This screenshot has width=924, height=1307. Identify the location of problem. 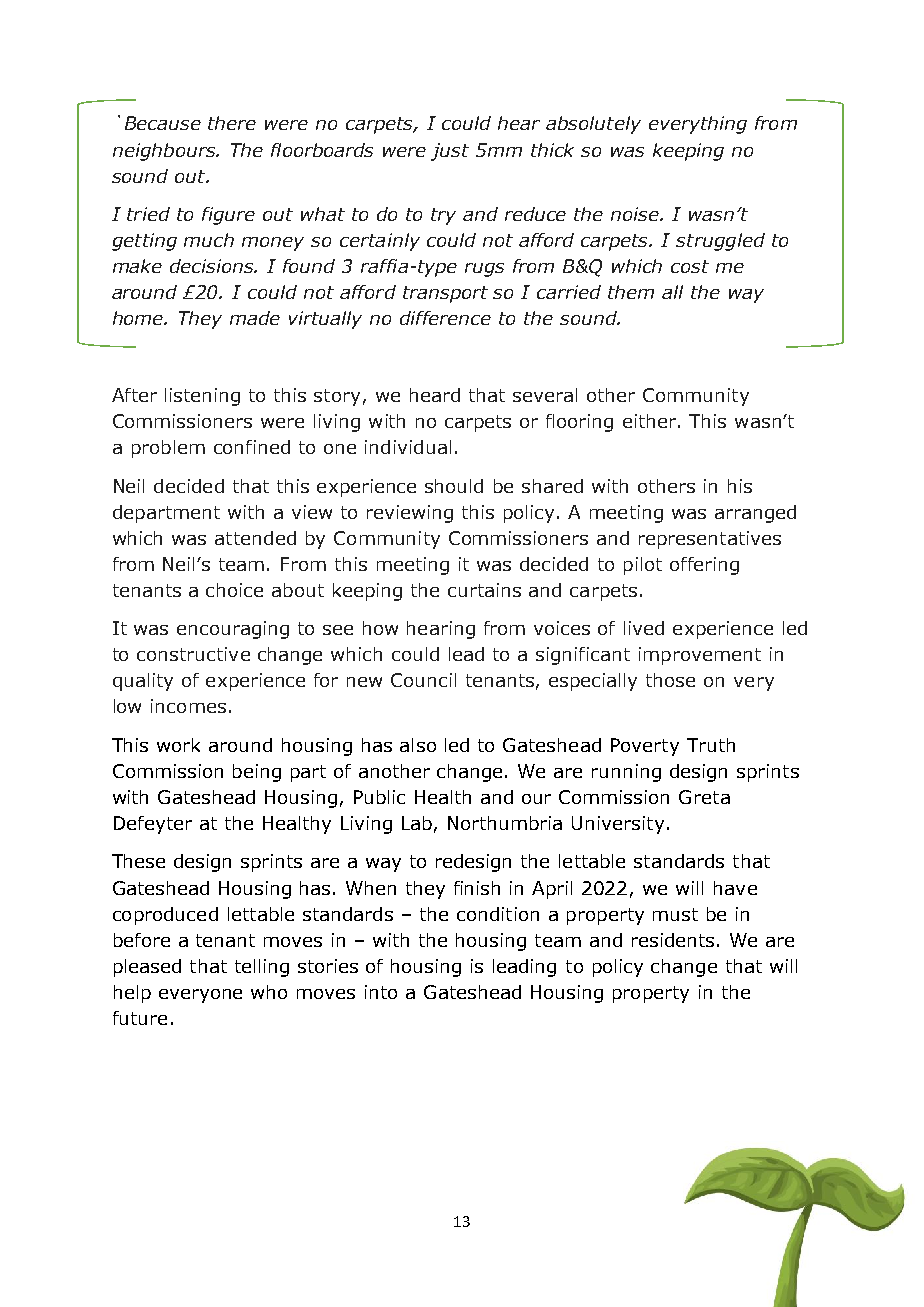
(168, 449).
